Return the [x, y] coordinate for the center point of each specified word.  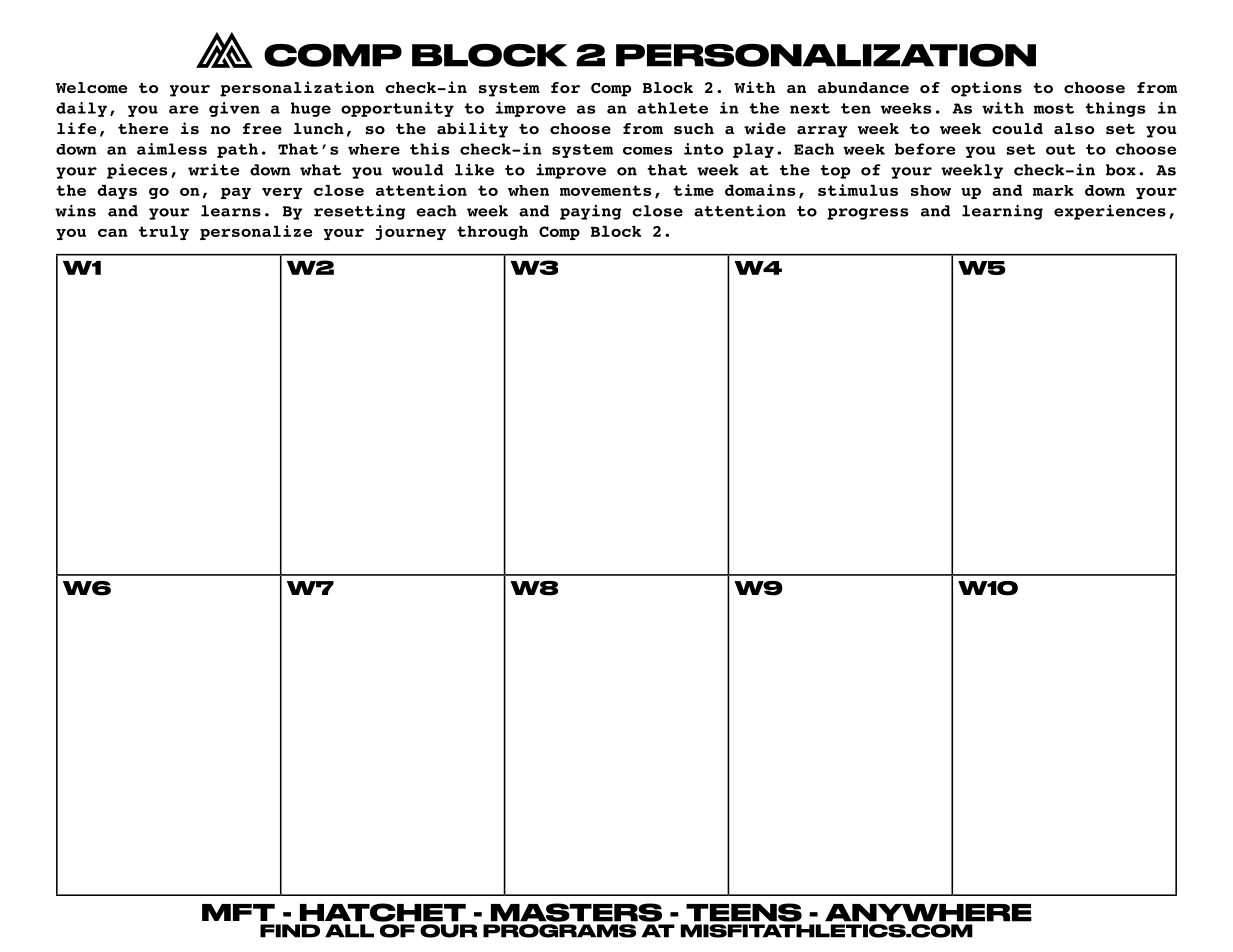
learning [1002, 212]
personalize [256, 232]
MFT [238, 912]
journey [410, 232]
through [492, 233]
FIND [290, 931]
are [183, 109]
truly [164, 233]
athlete [672, 108]
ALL [349, 931]
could [1017, 128]
